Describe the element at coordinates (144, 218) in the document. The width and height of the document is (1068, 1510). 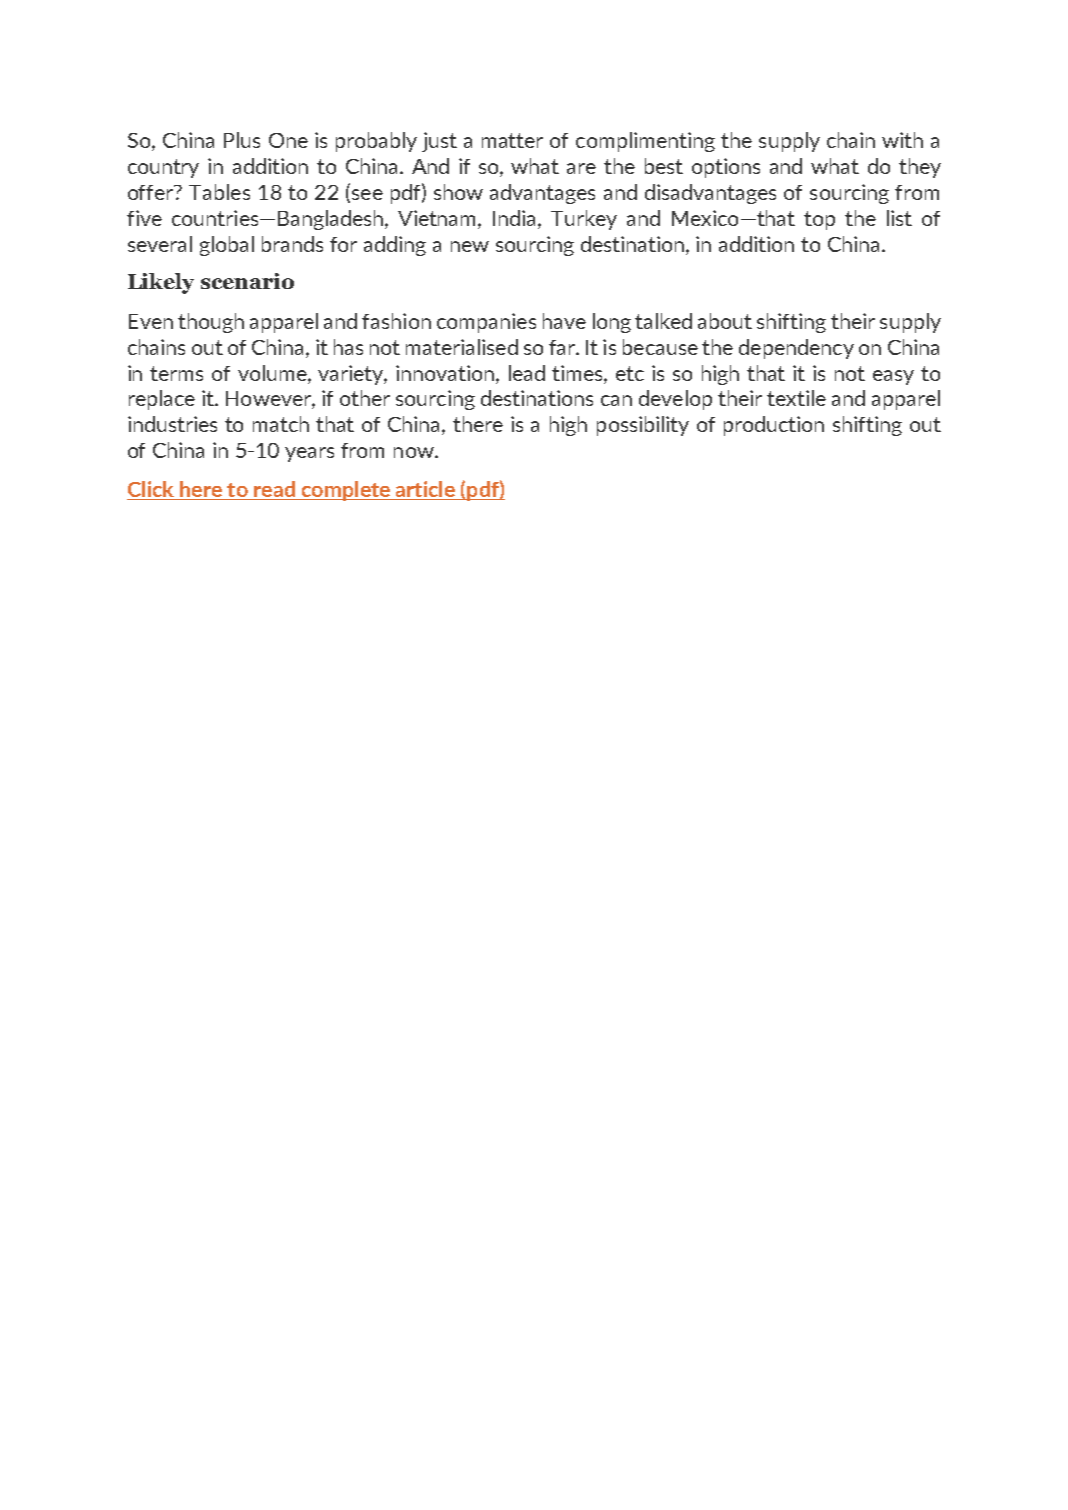
I see `five` at that location.
